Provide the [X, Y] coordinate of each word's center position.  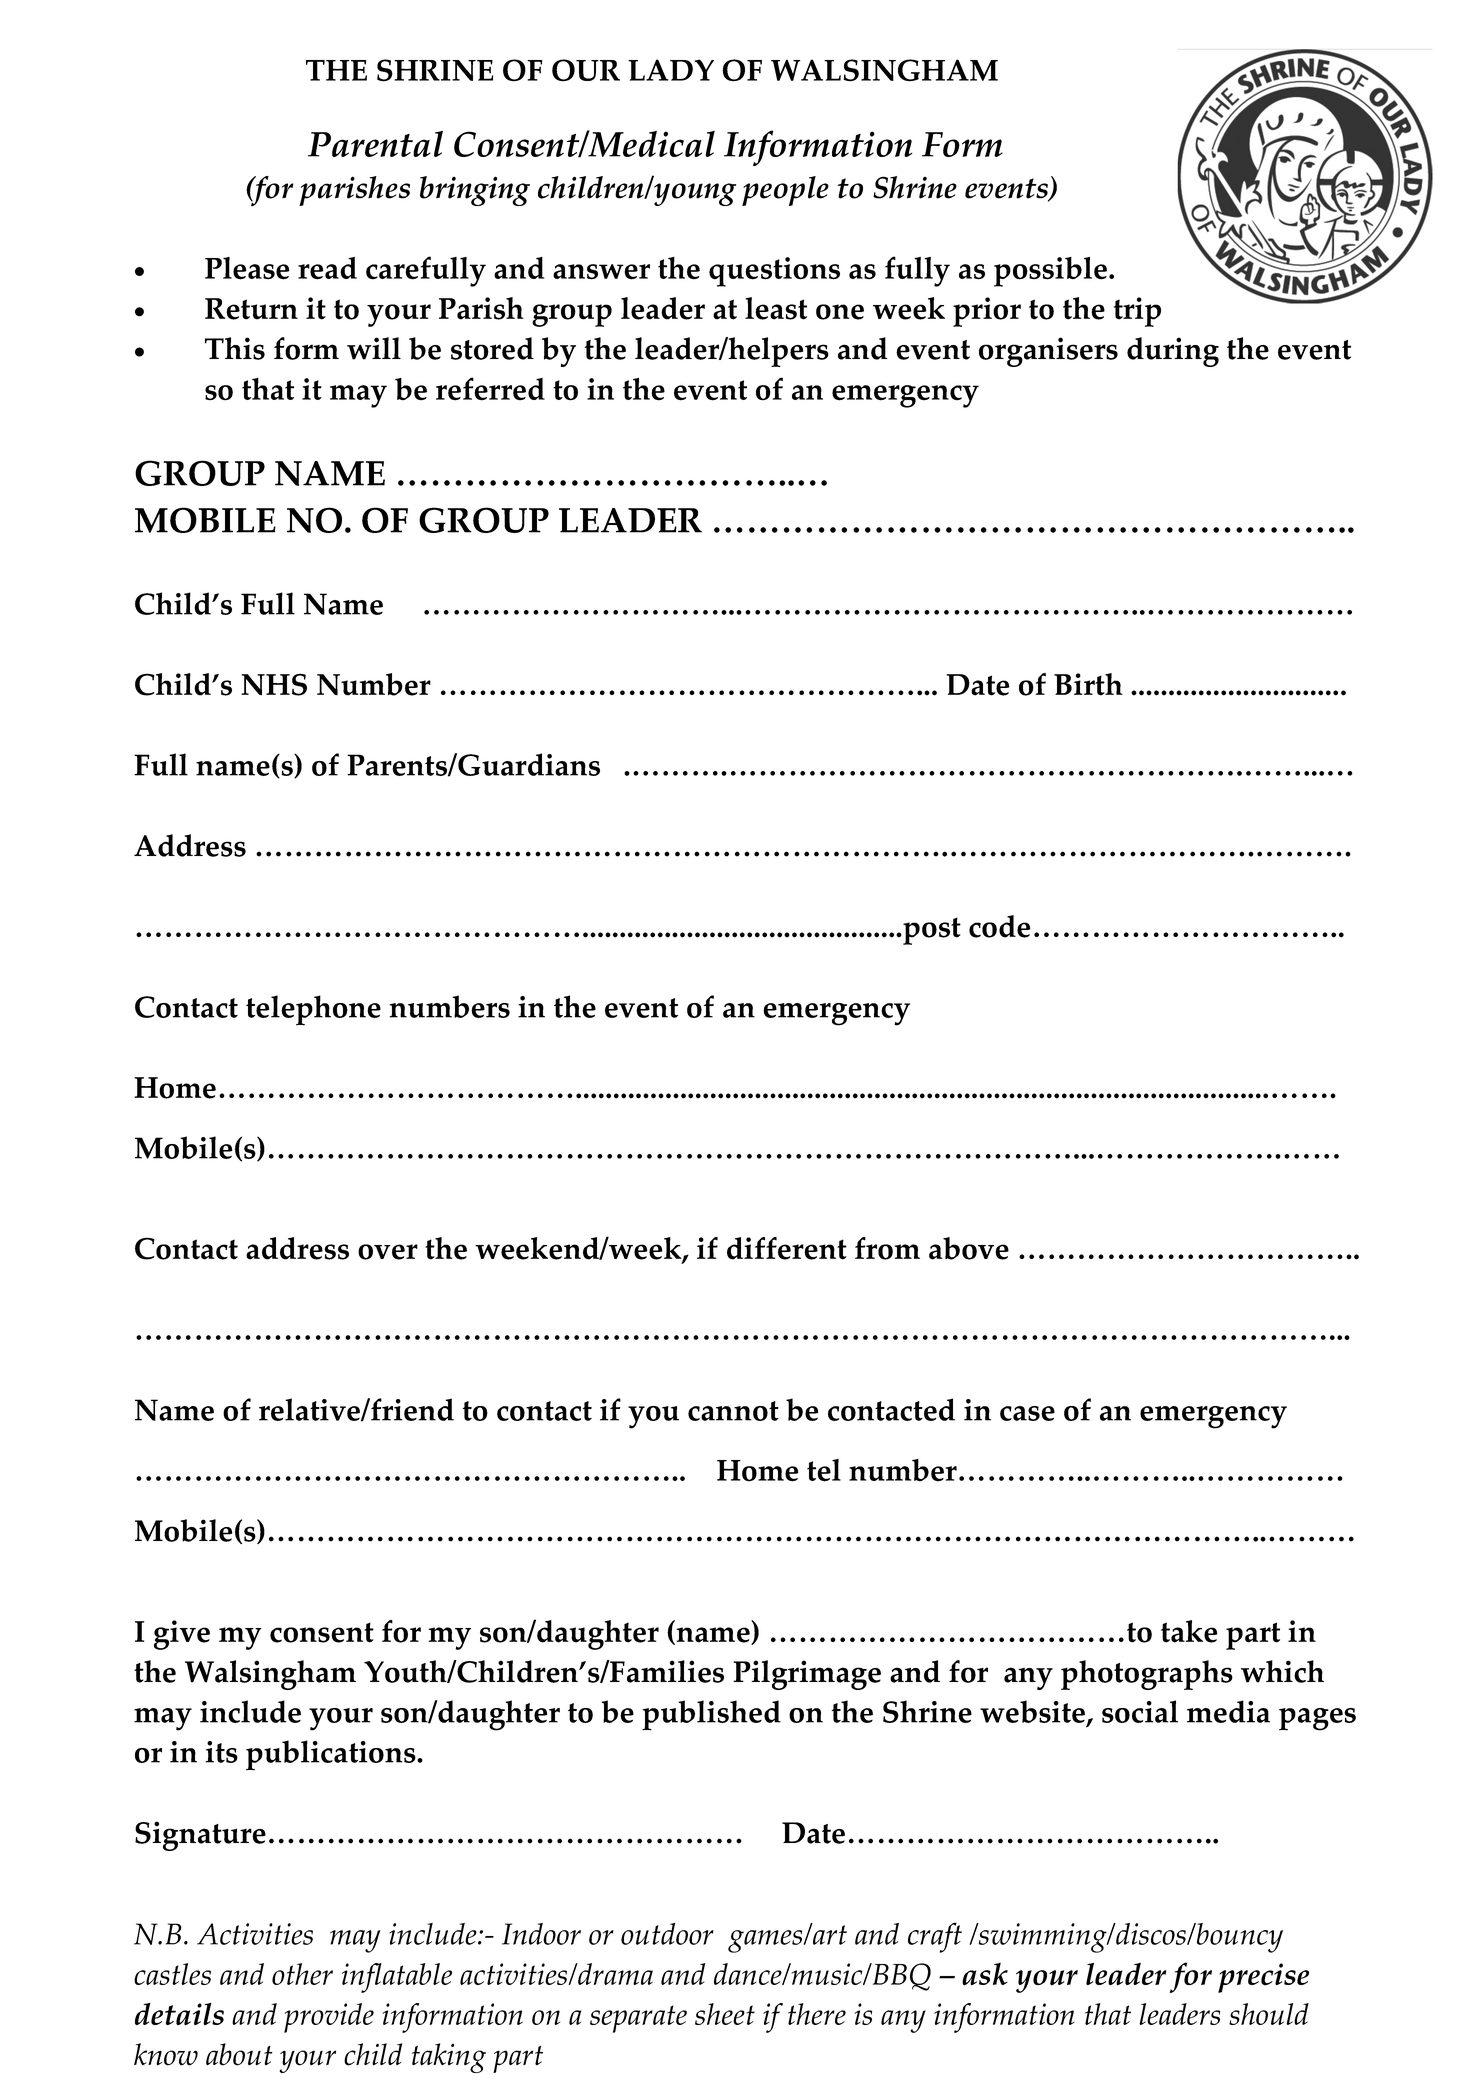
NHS [274, 684]
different [787, 1248]
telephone [313, 1010]
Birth [1088, 684]
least [776, 308]
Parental [375, 144]
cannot [733, 1411]
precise [1263, 1978]
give [182, 1635]
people [785, 191]
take [1189, 1631]
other [302, 1974]
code [1000, 926]
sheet [725, 2014]
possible [1050, 272]
